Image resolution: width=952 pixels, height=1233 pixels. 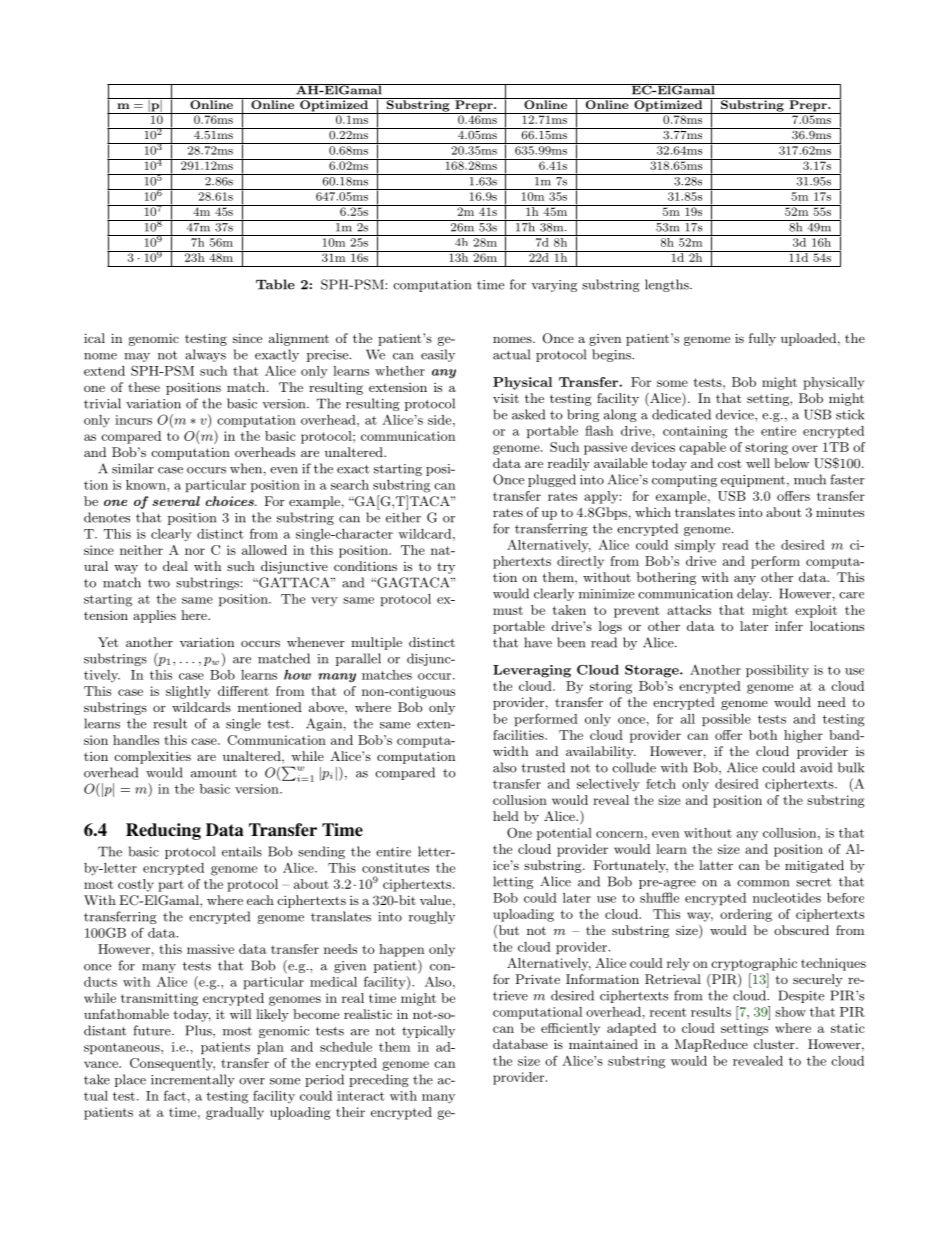 I want to click on always, so click(x=205, y=355).
